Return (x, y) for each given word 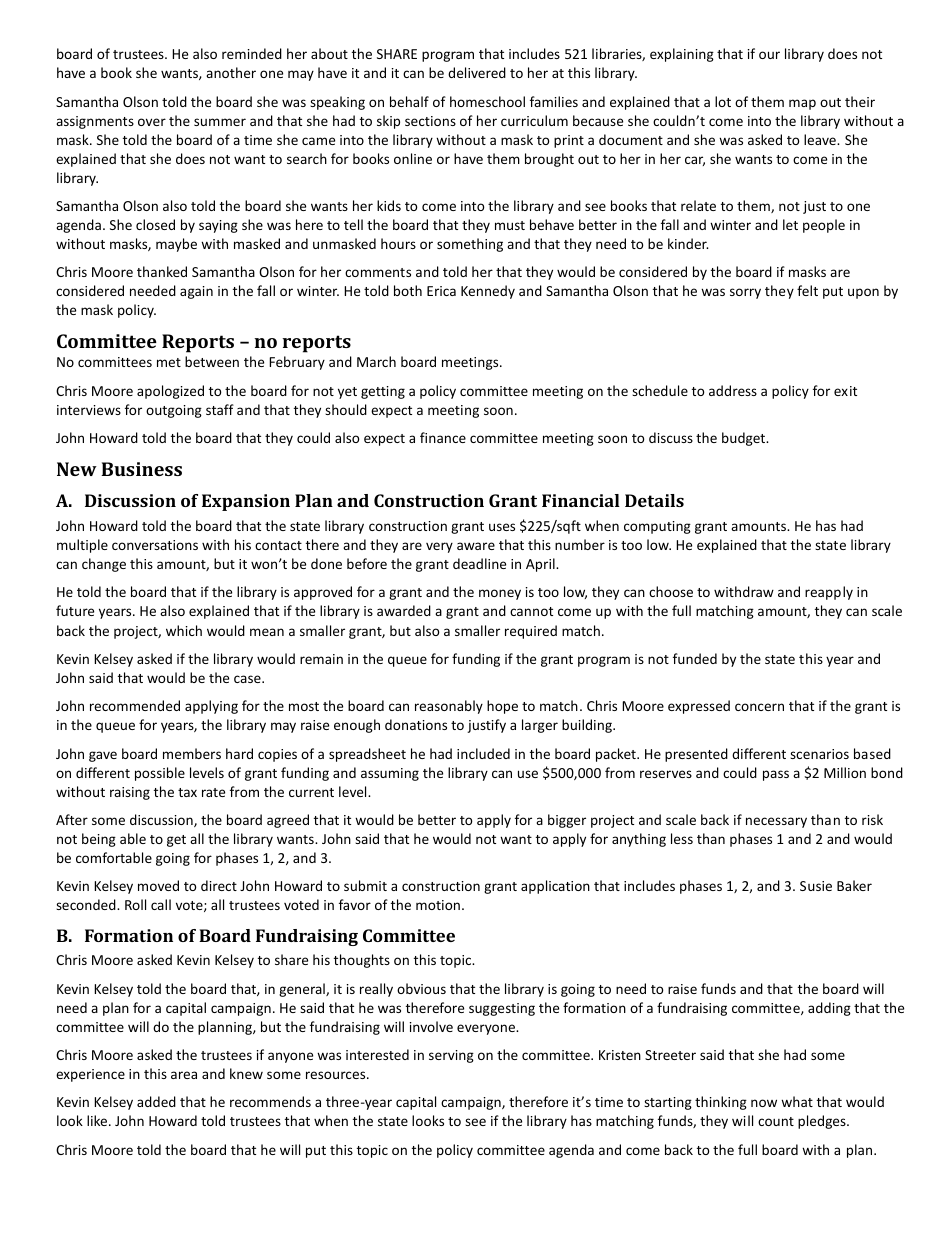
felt (807, 290)
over (152, 122)
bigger (567, 821)
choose (671, 591)
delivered (477, 72)
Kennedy (488, 292)
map (802, 104)
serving (451, 1056)
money (500, 594)
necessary (776, 822)
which (184, 630)
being (99, 840)
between (212, 361)
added (156, 1101)
